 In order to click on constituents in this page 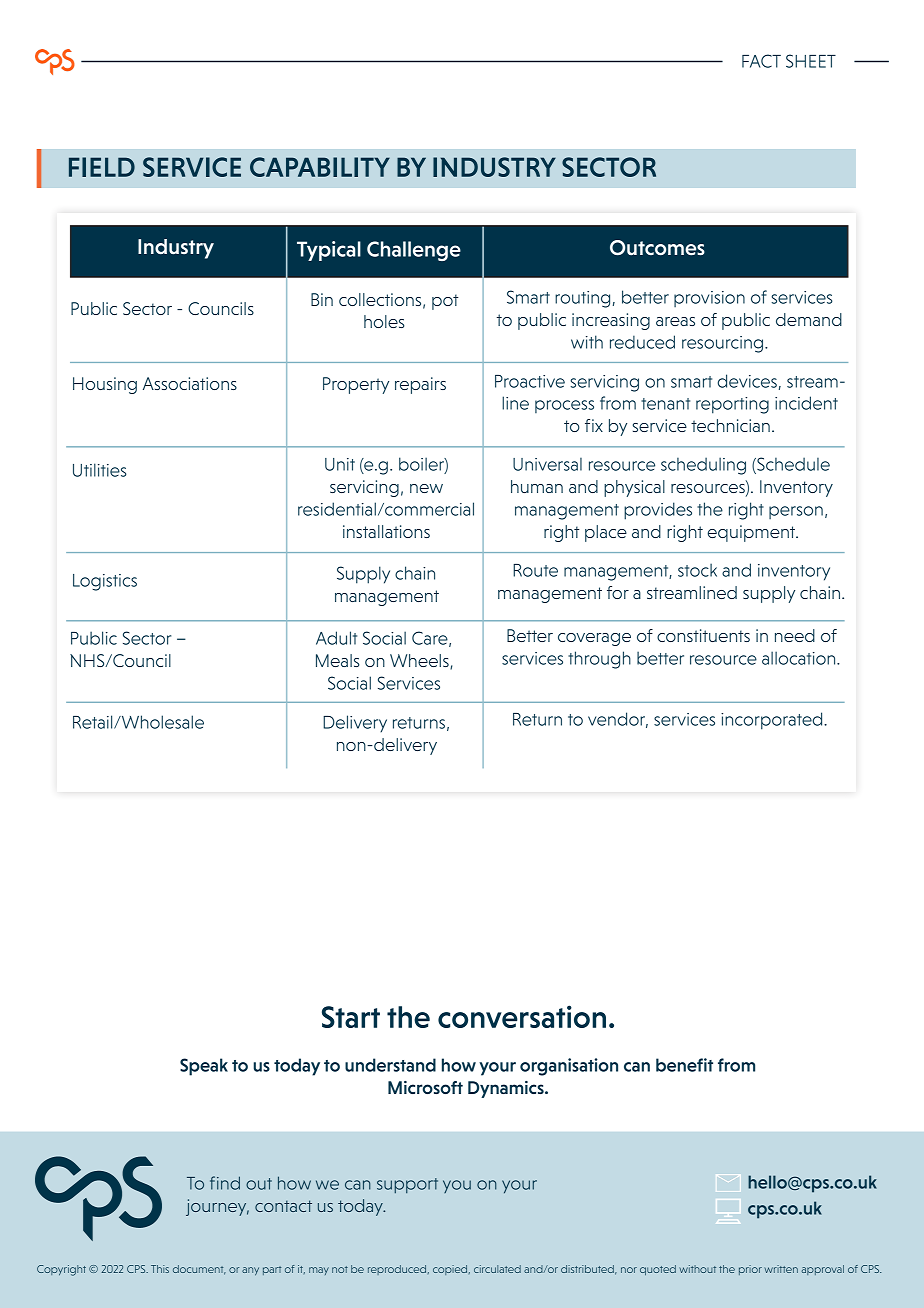, I will do `click(703, 635)`.
